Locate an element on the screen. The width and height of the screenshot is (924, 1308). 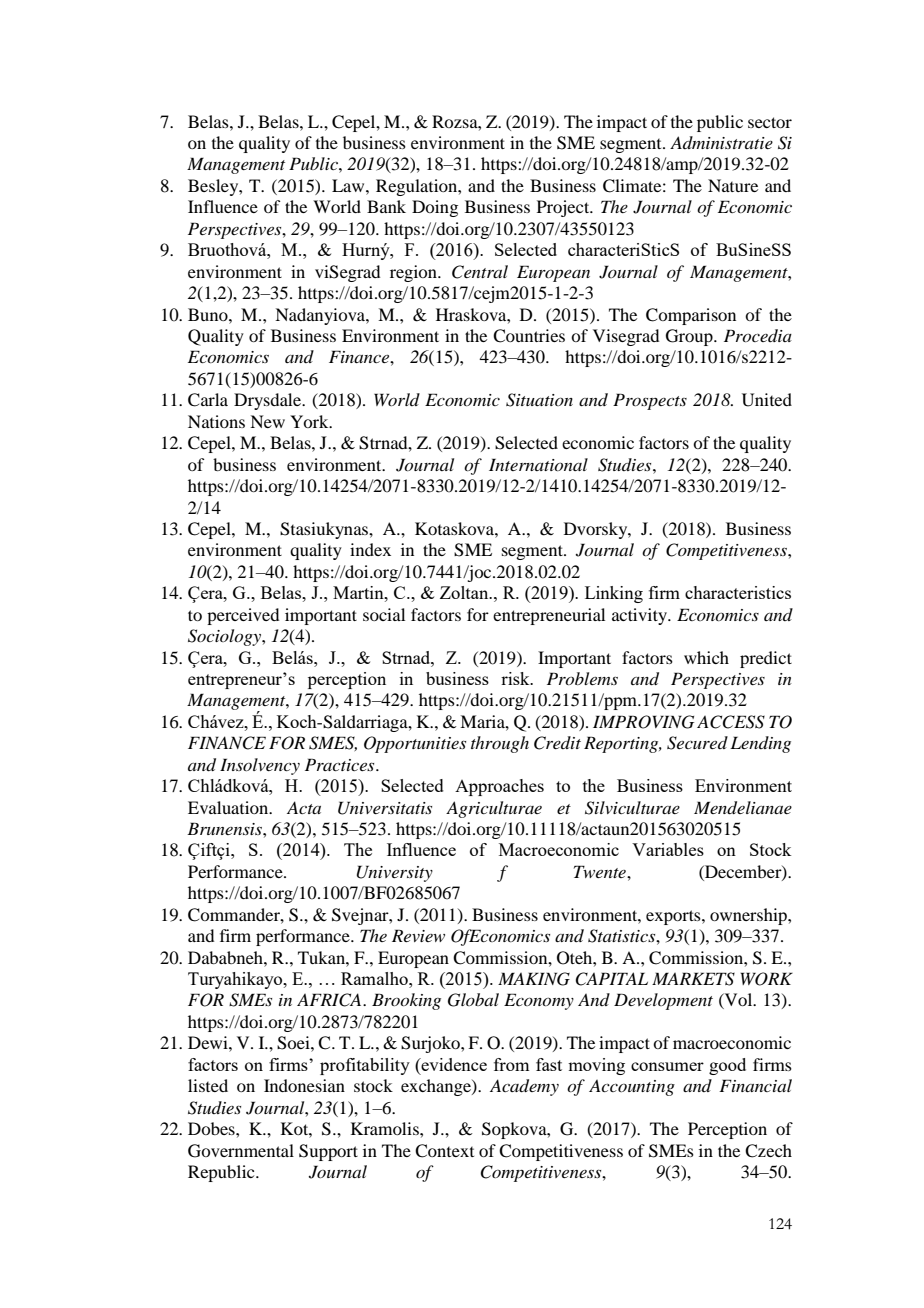
Governmental is located at coordinates (241, 1151).
